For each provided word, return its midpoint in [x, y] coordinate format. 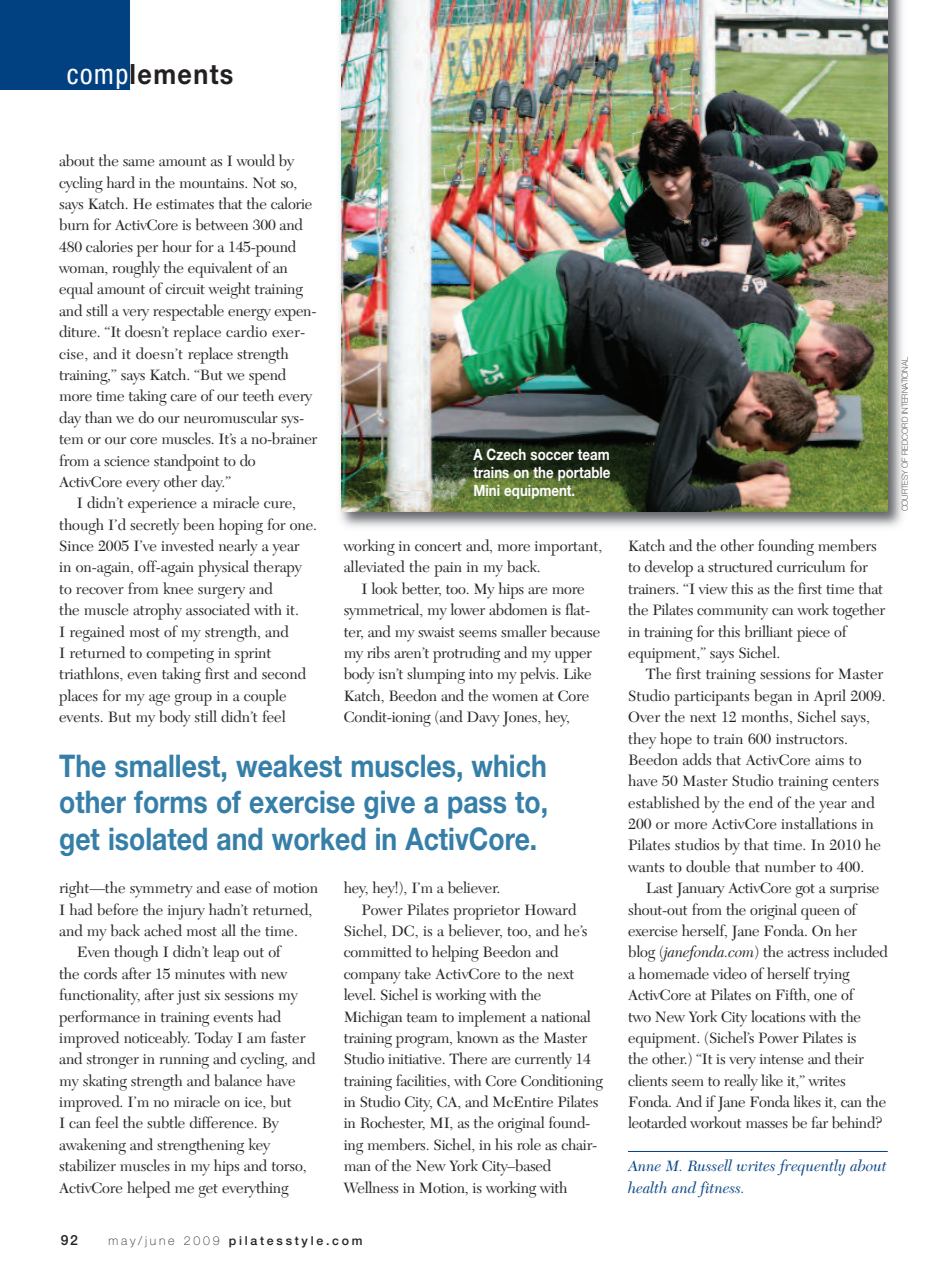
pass [477, 807]
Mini [487, 490]
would [255, 160]
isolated [158, 839]
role [529, 1144]
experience [162, 505]
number [790, 866]
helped [148, 1189]
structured [740, 566]
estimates [185, 204]
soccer [552, 455]
